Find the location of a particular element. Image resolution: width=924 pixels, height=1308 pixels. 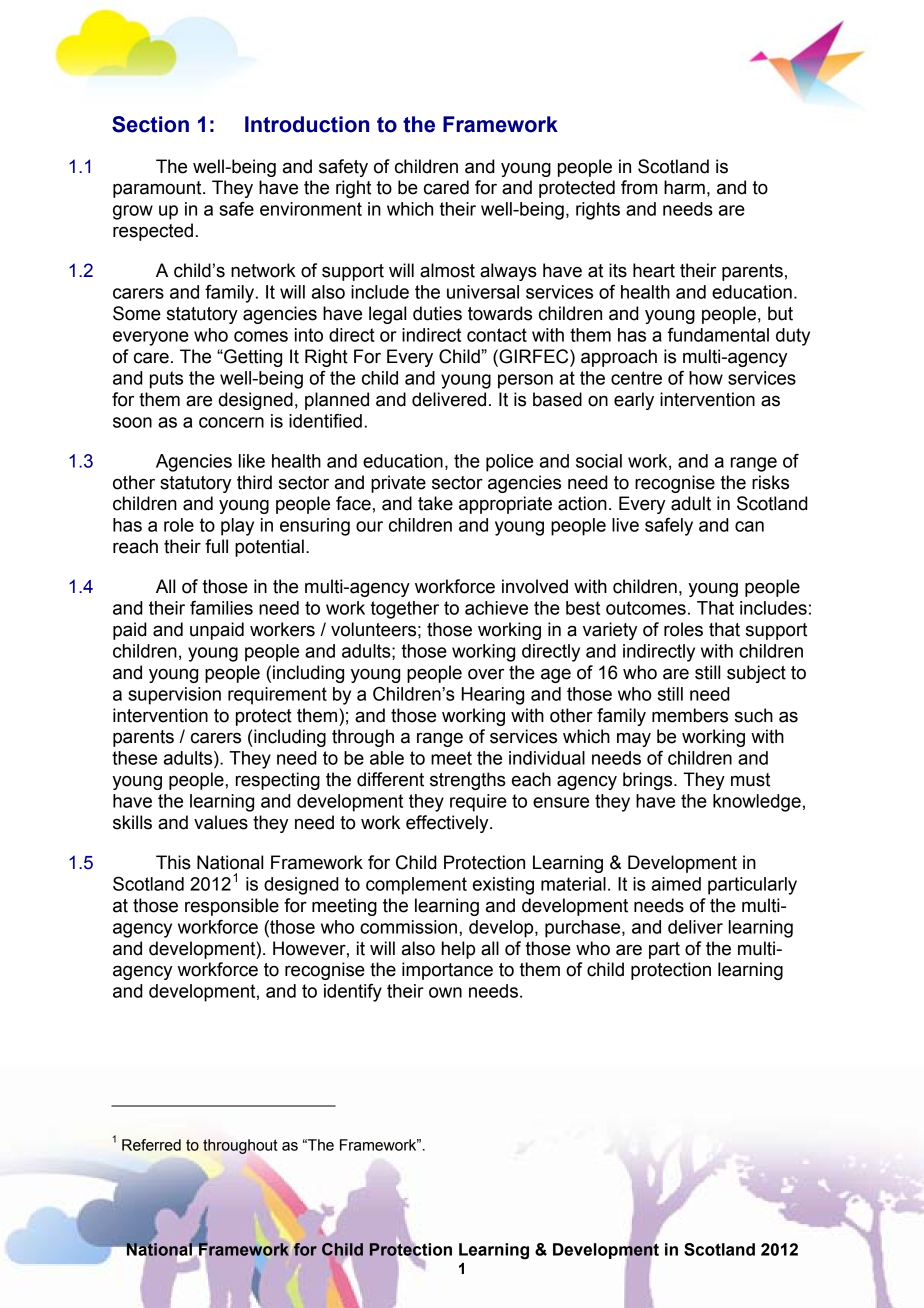

existing is located at coordinates (503, 886).
